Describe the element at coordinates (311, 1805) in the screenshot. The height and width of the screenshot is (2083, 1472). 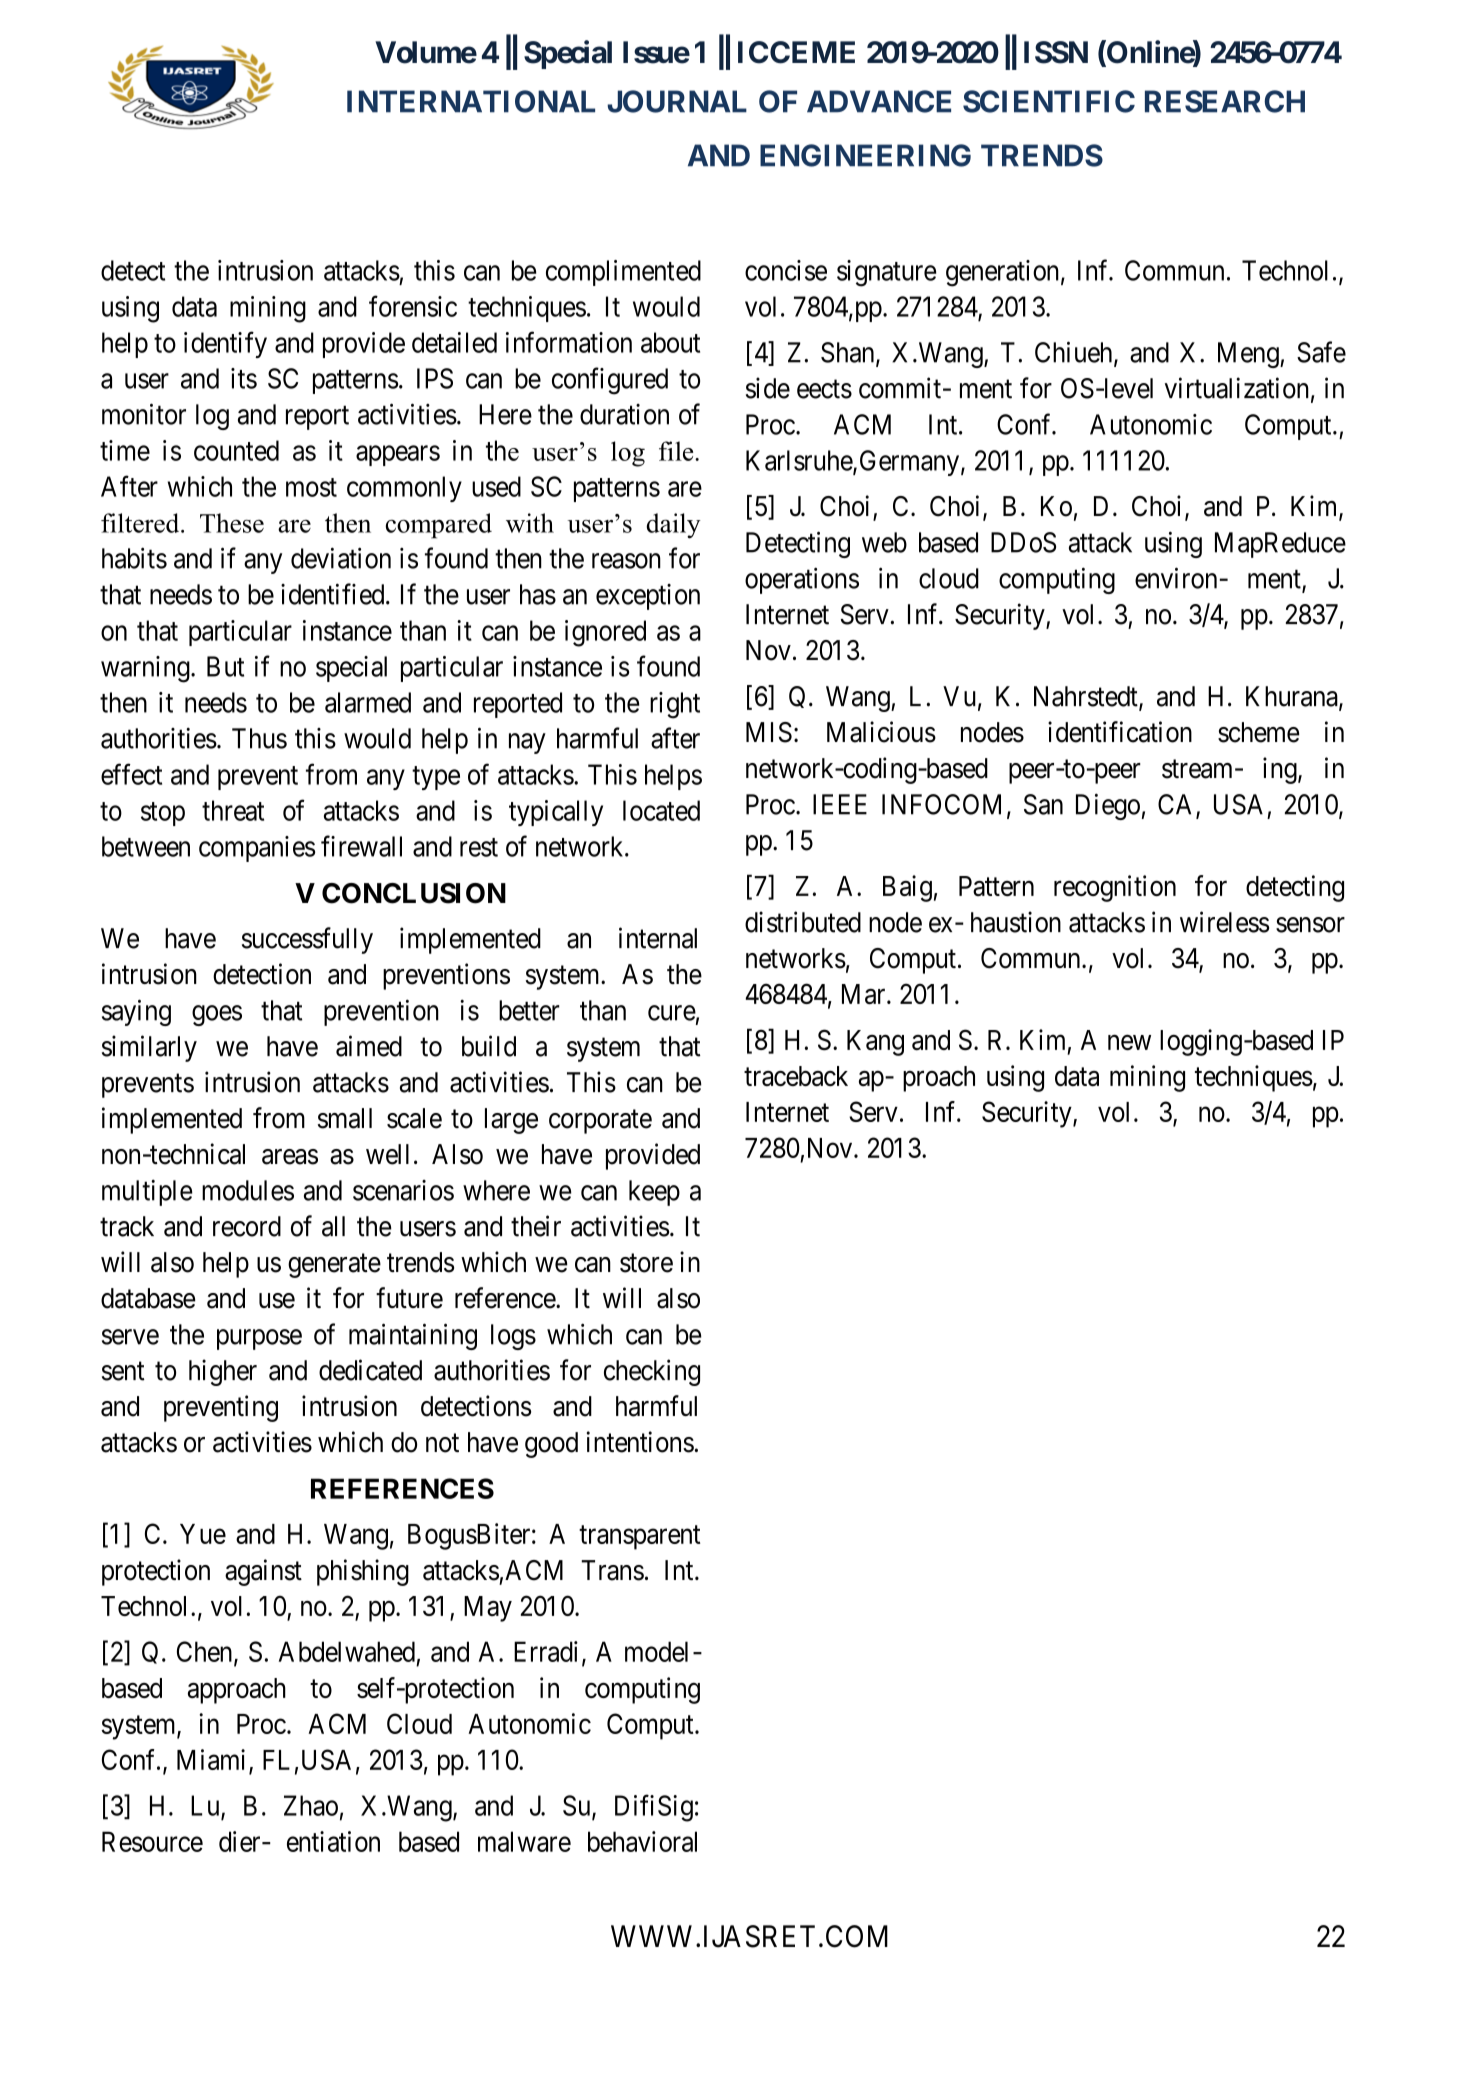
I see `Zhao` at that location.
